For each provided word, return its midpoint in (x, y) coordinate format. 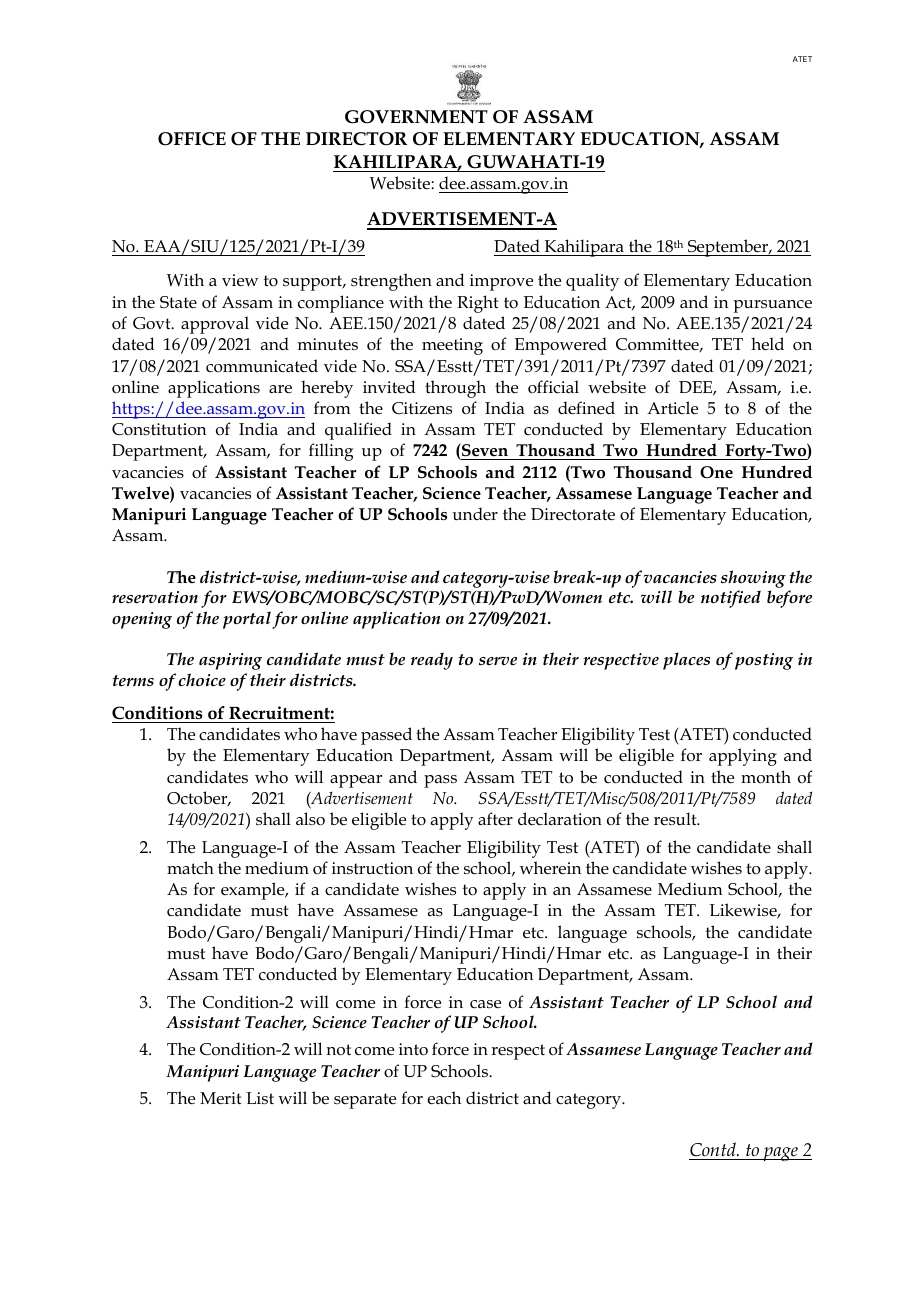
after (495, 818)
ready (432, 661)
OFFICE (192, 139)
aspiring (230, 661)
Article (672, 408)
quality (592, 282)
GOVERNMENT (416, 117)
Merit (220, 1098)
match (190, 868)
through (455, 389)
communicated (262, 366)
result (676, 819)
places (686, 661)
